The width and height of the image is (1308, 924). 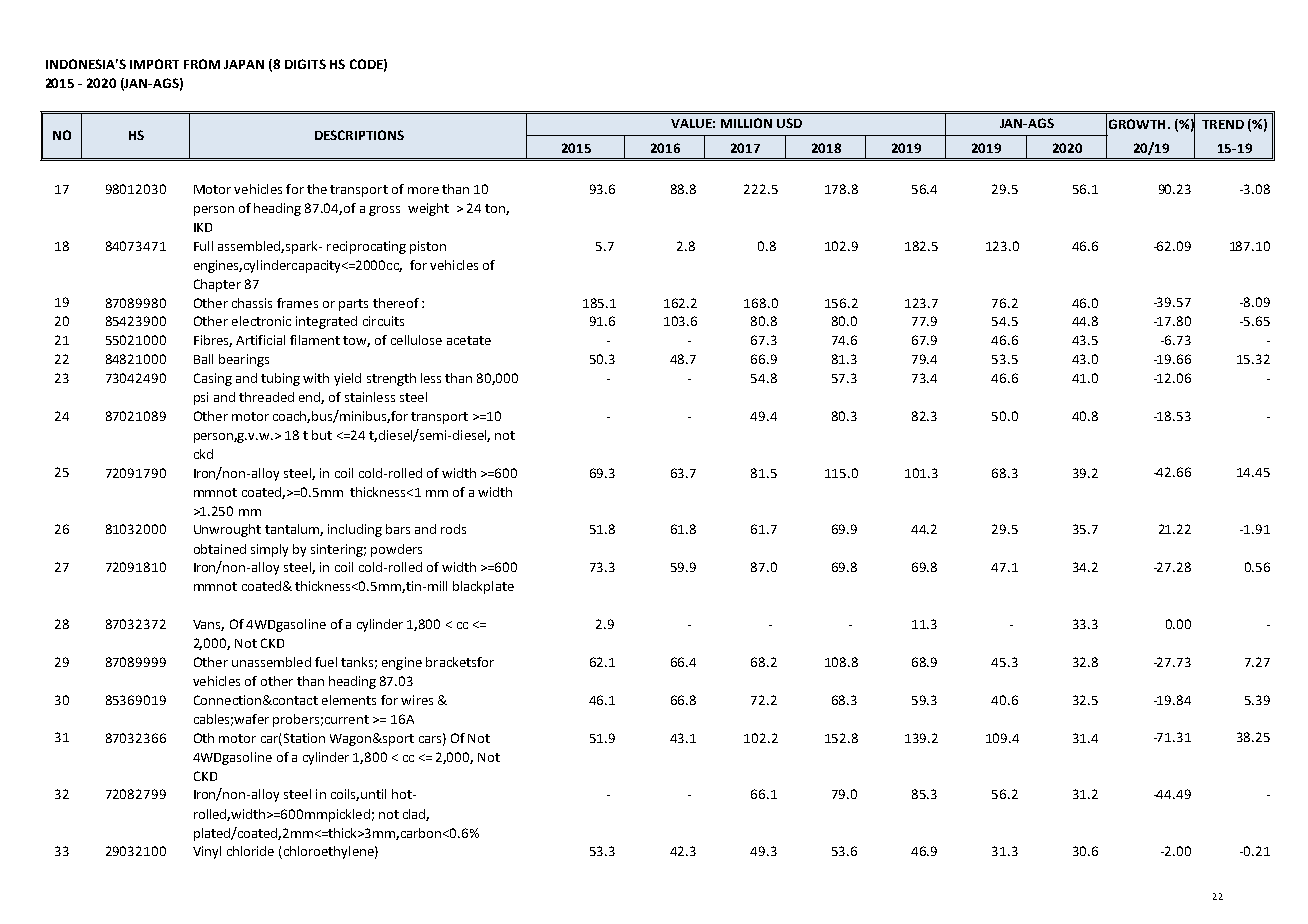 What do you see at coordinates (453, 529) in the image?
I see `rods` at bounding box center [453, 529].
